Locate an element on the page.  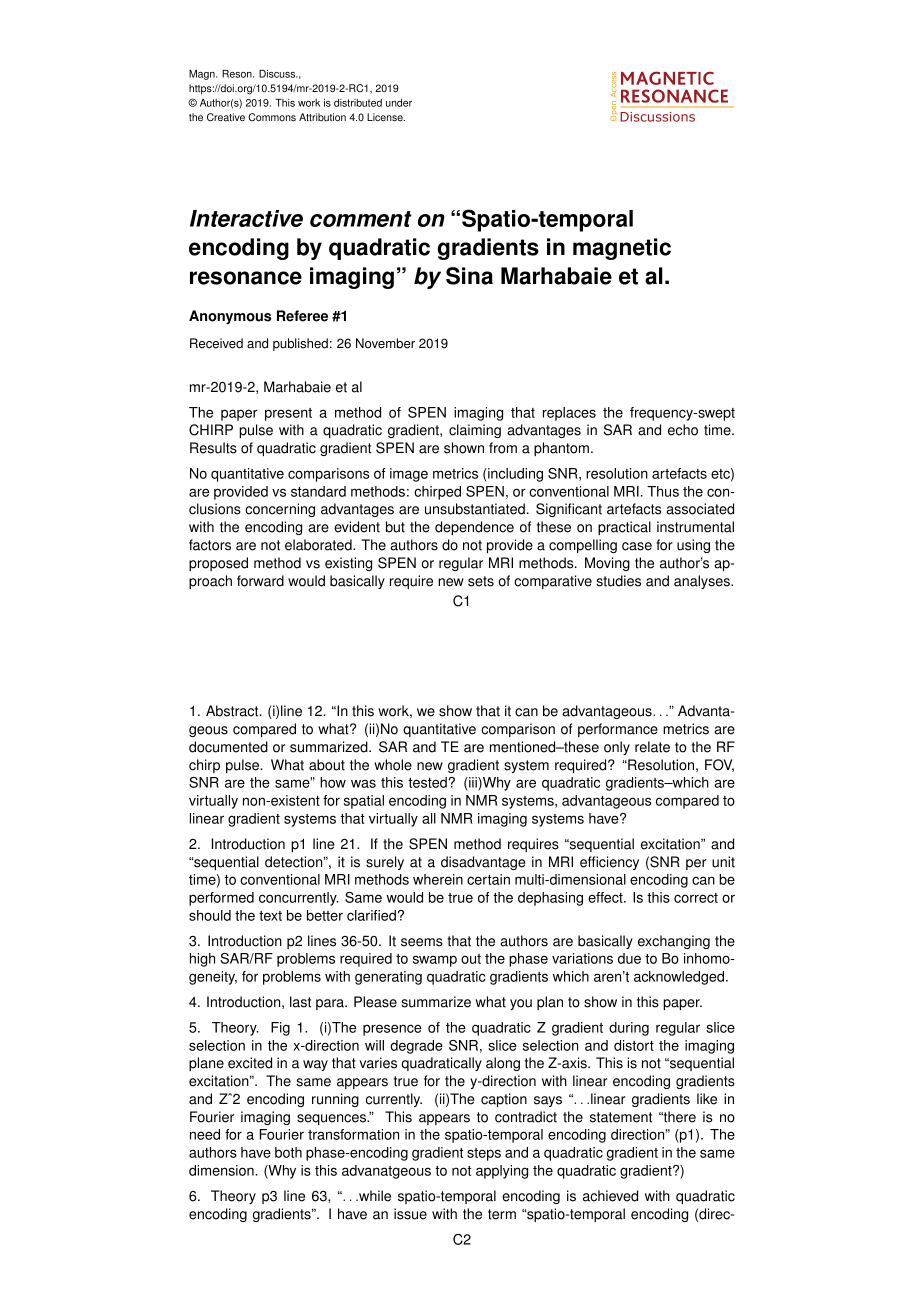
steps is located at coordinates (484, 1154).
